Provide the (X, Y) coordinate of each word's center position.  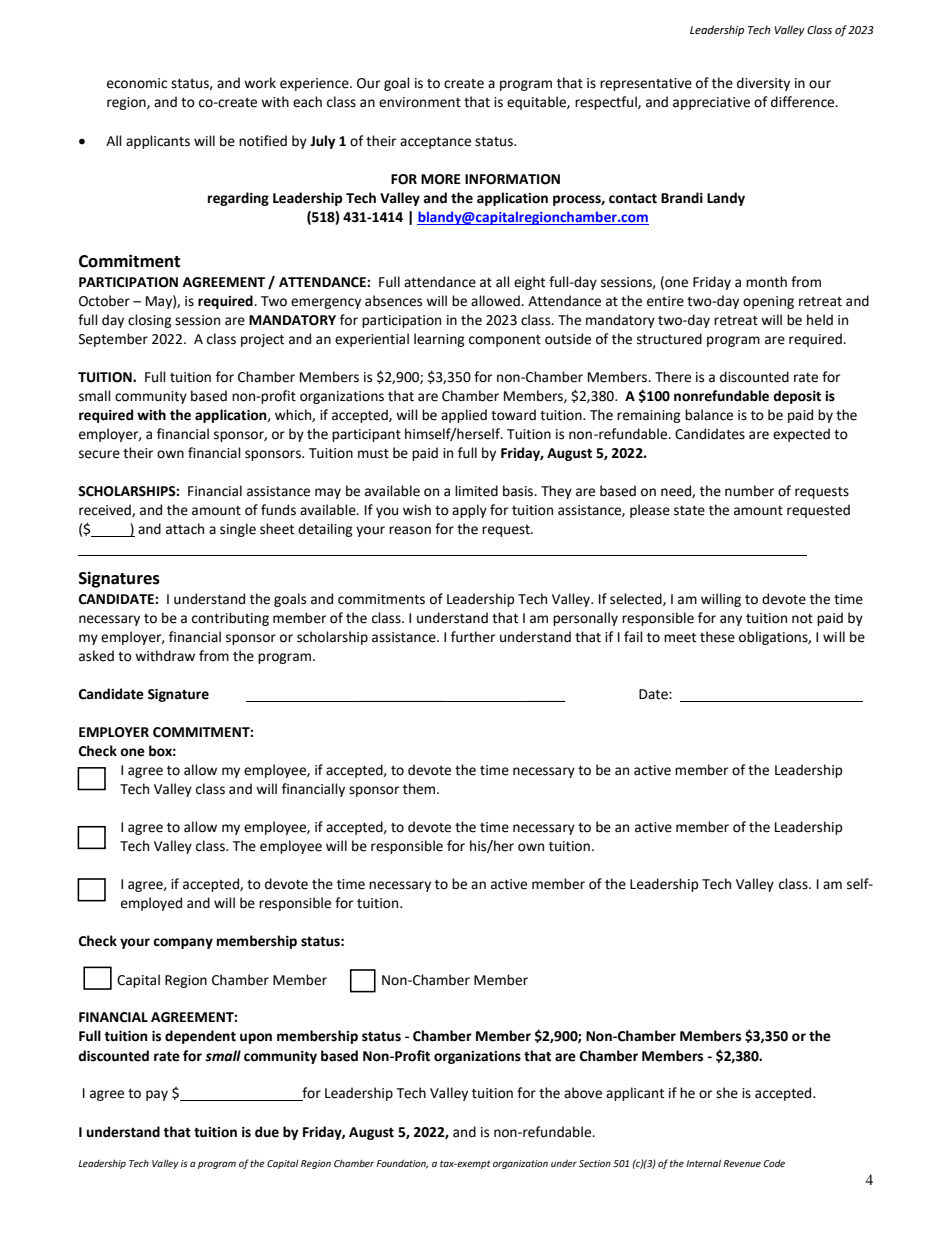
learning (439, 340)
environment (420, 102)
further (473, 637)
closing (150, 321)
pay (157, 1095)
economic (137, 83)
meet (680, 638)
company (183, 943)
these (717, 637)
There (673, 377)
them (420, 789)
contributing (230, 619)
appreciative (711, 103)
